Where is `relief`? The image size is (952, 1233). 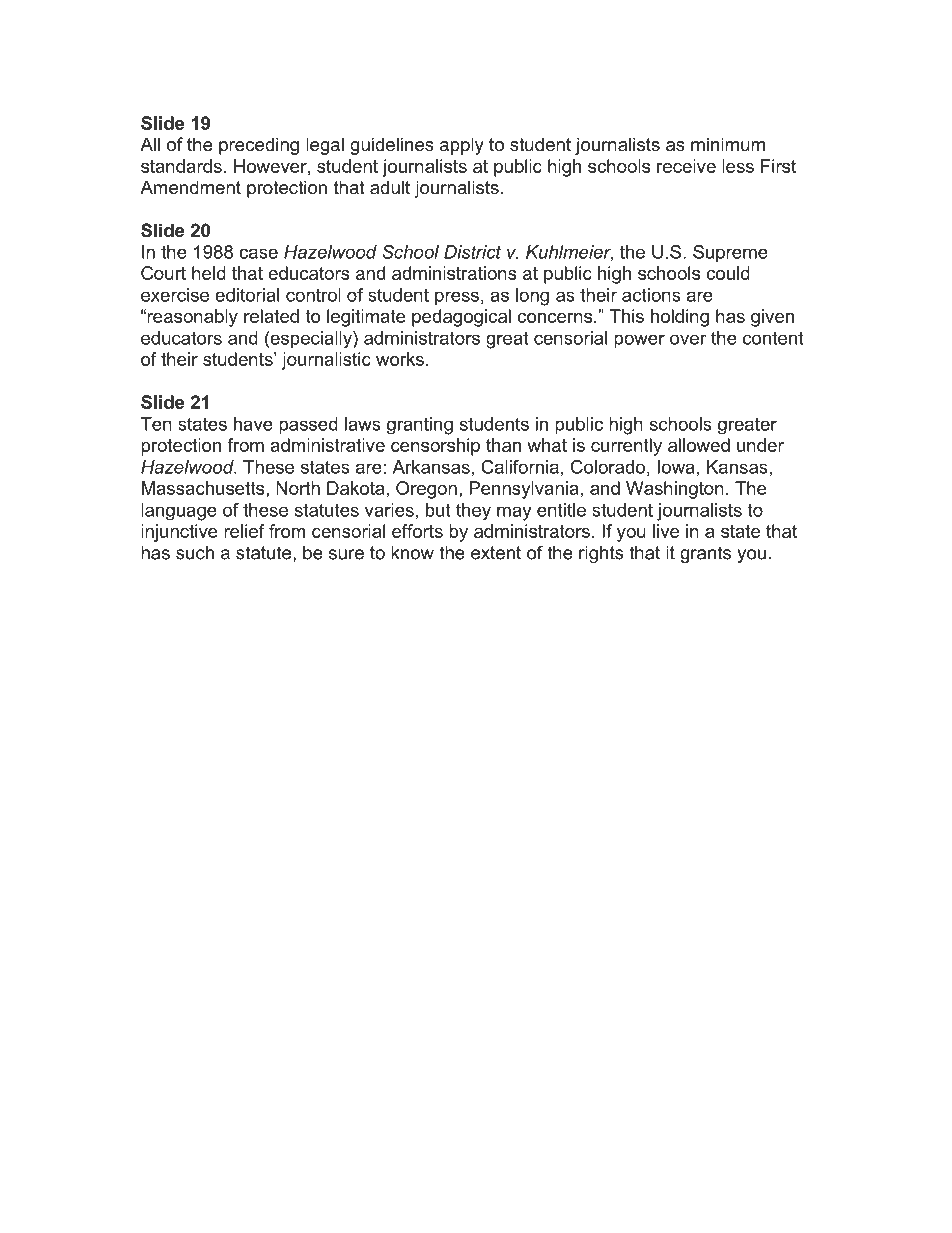 relief is located at coordinates (244, 531).
